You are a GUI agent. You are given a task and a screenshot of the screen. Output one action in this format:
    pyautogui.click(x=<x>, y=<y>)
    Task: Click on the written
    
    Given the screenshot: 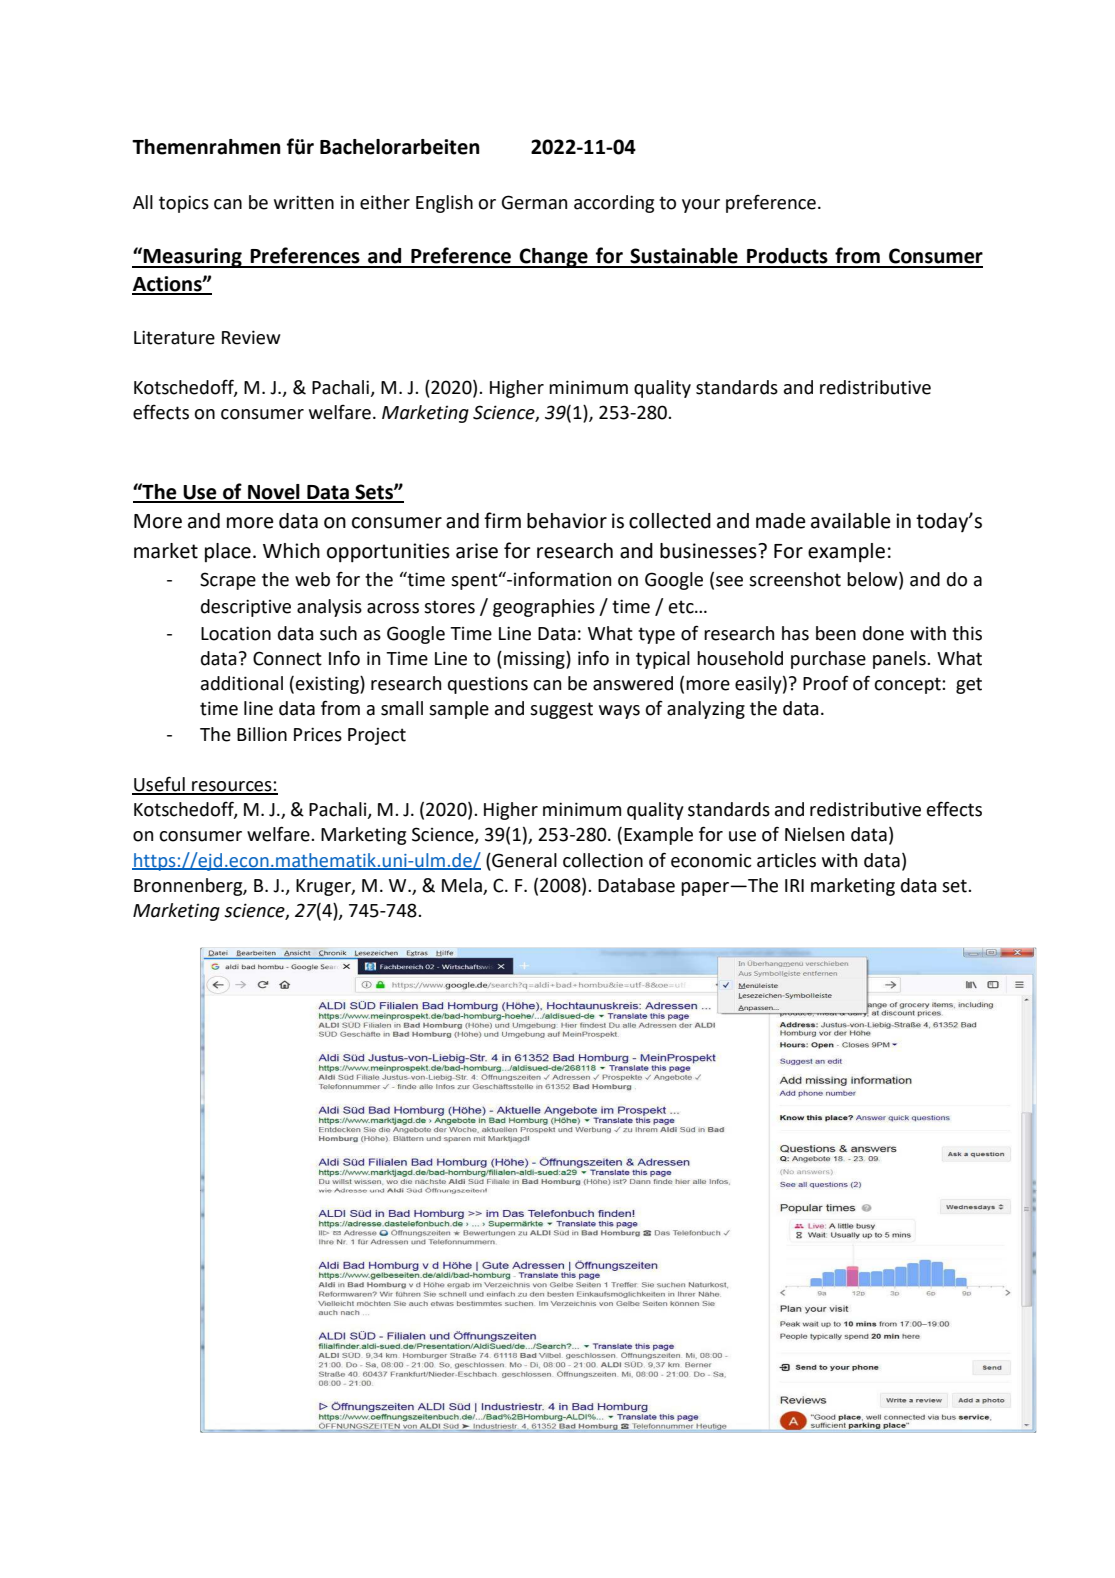 What is the action you would take?
    pyautogui.click(x=304, y=202)
